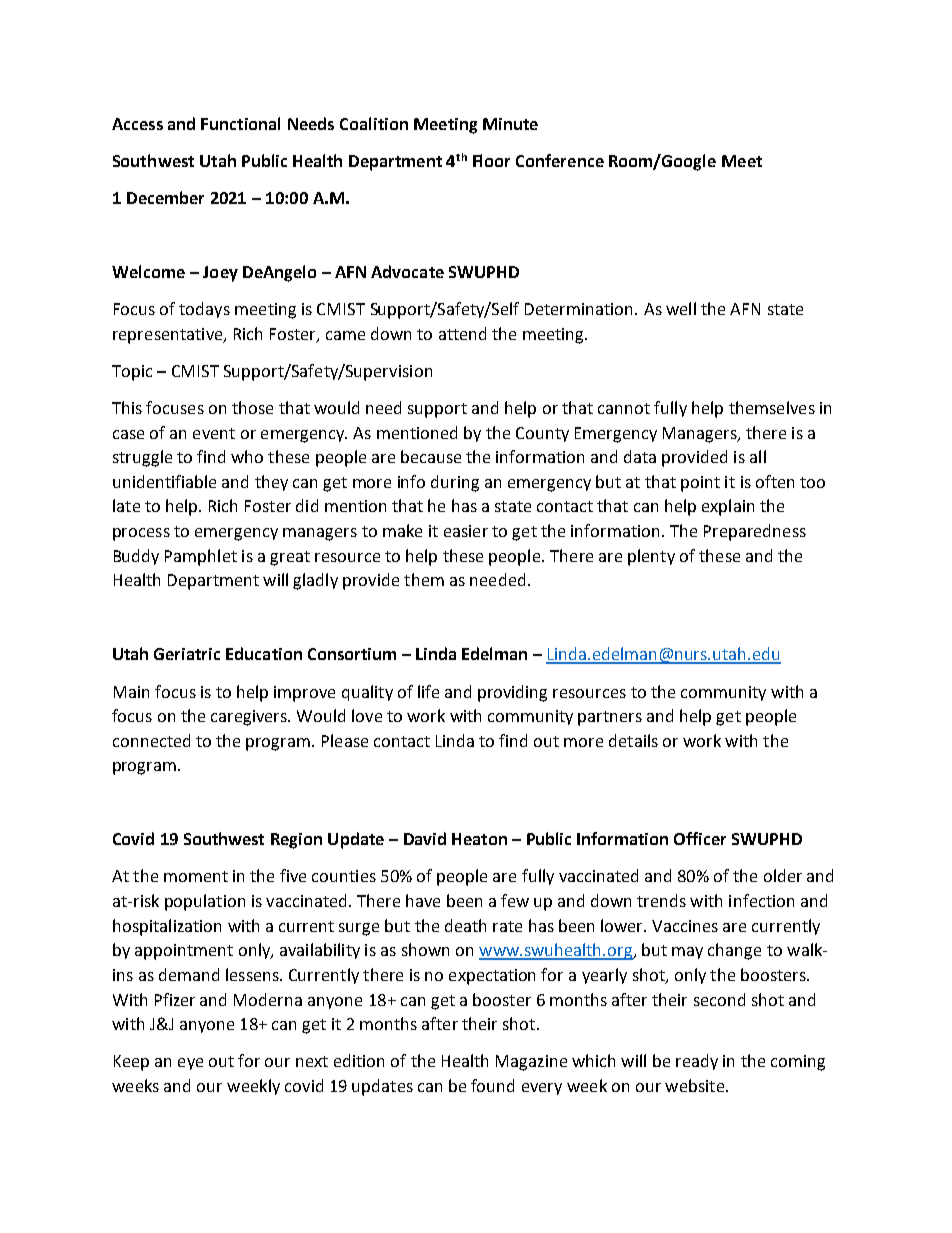 The image size is (952, 1233). Describe the element at coordinates (560, 160) in the page. I see `Conference` at that location.
